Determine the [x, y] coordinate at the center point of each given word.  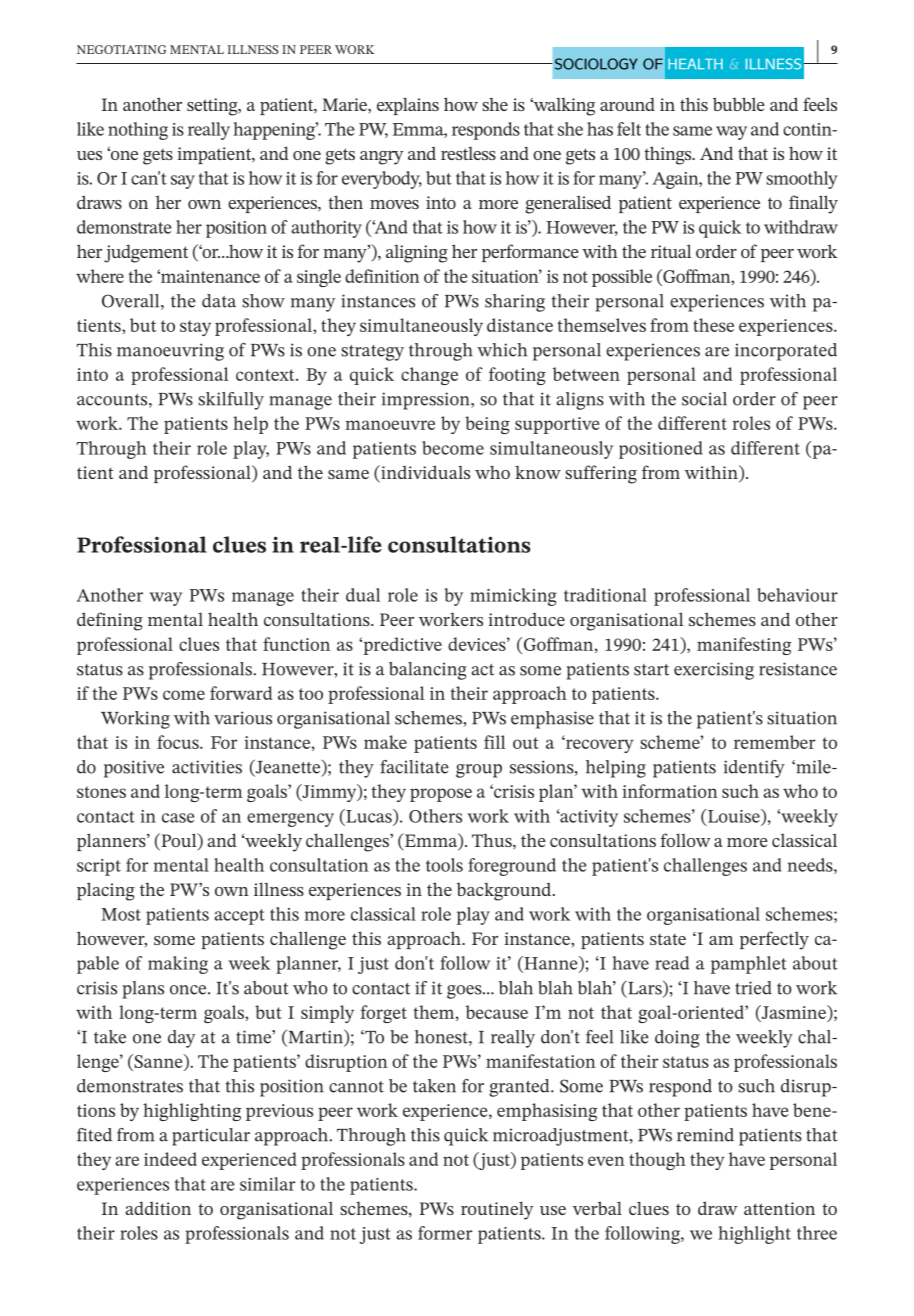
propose [441, 795]
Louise [734, 816]
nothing [138, 131]
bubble [739, 104]
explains [408, 106]
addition [158, 1208]
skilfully [231, 401]
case [178, 818]
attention [779, 1208]
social [704, 399]
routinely [497, 1210]
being [487, 425]
